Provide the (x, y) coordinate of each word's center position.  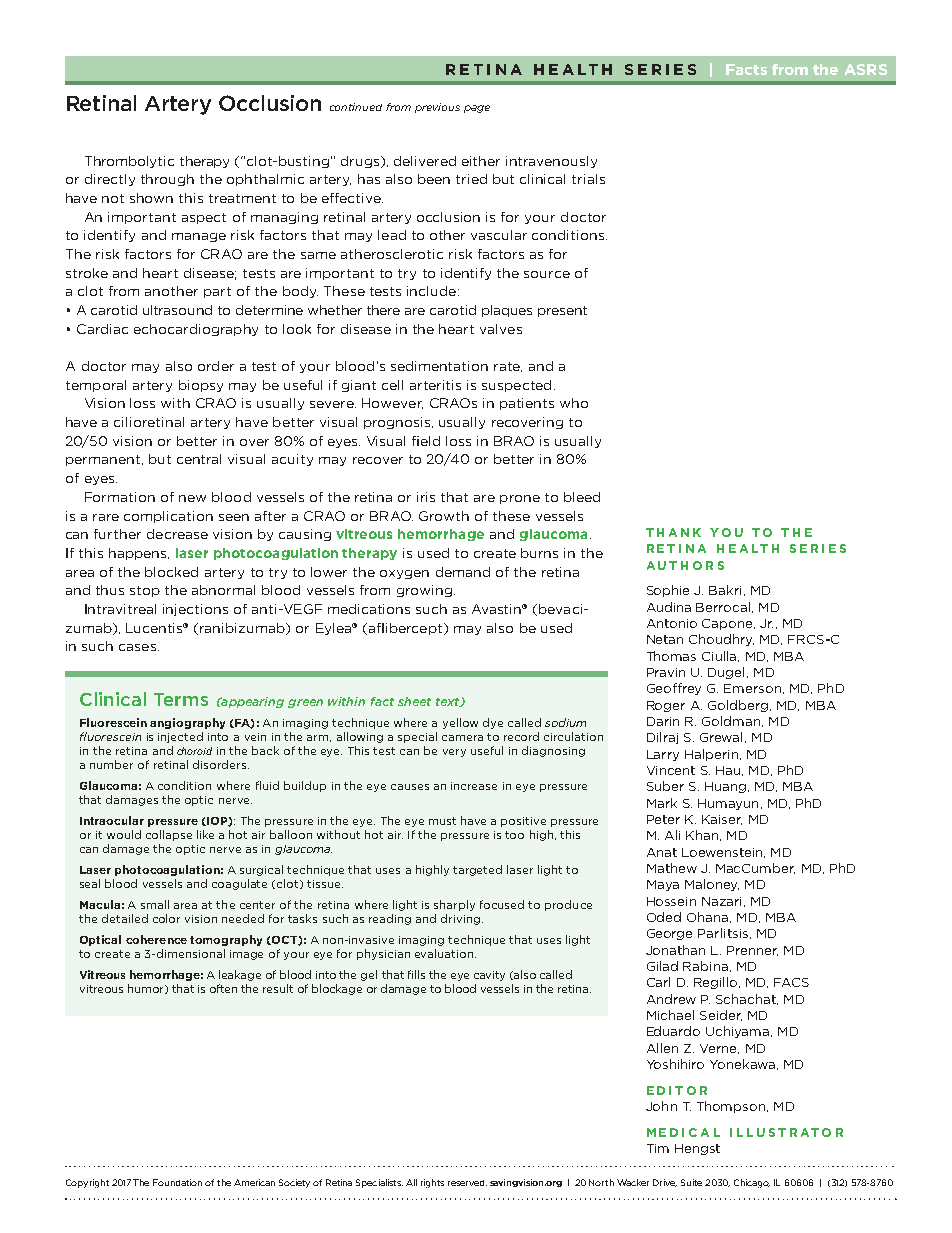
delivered (425, 161)
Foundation (177, 1182)
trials (588, 179)
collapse (169, 835)
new (192, 498)
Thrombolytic (129, 162)
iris (426, 497)
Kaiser (722, 820)
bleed (582, 497)
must (442, 821)
